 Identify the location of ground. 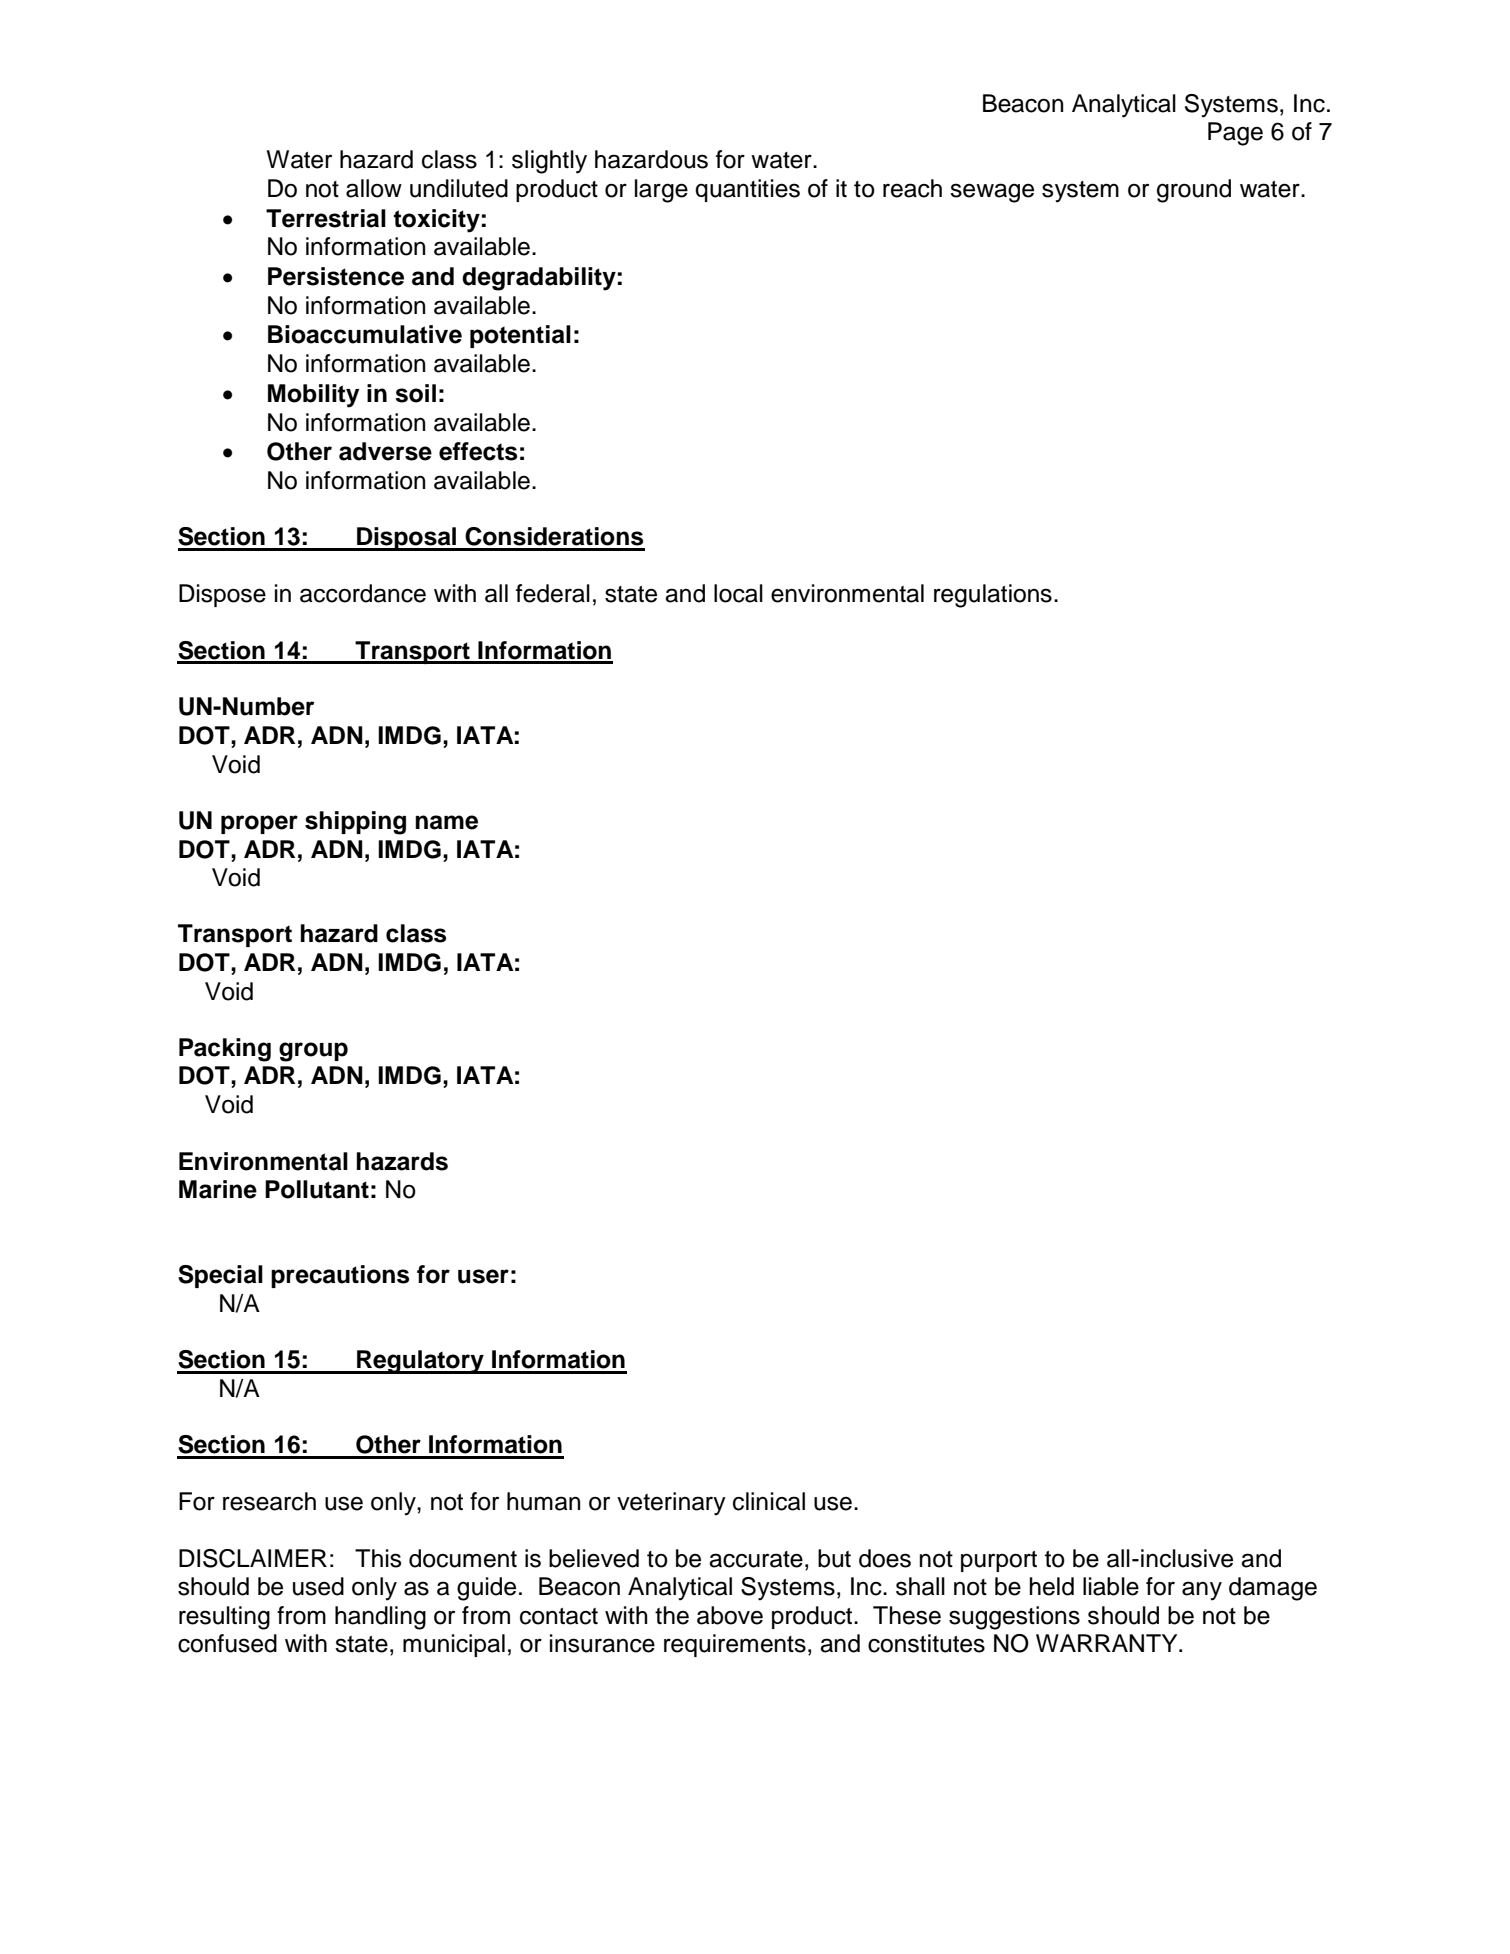
(1194, 191).
